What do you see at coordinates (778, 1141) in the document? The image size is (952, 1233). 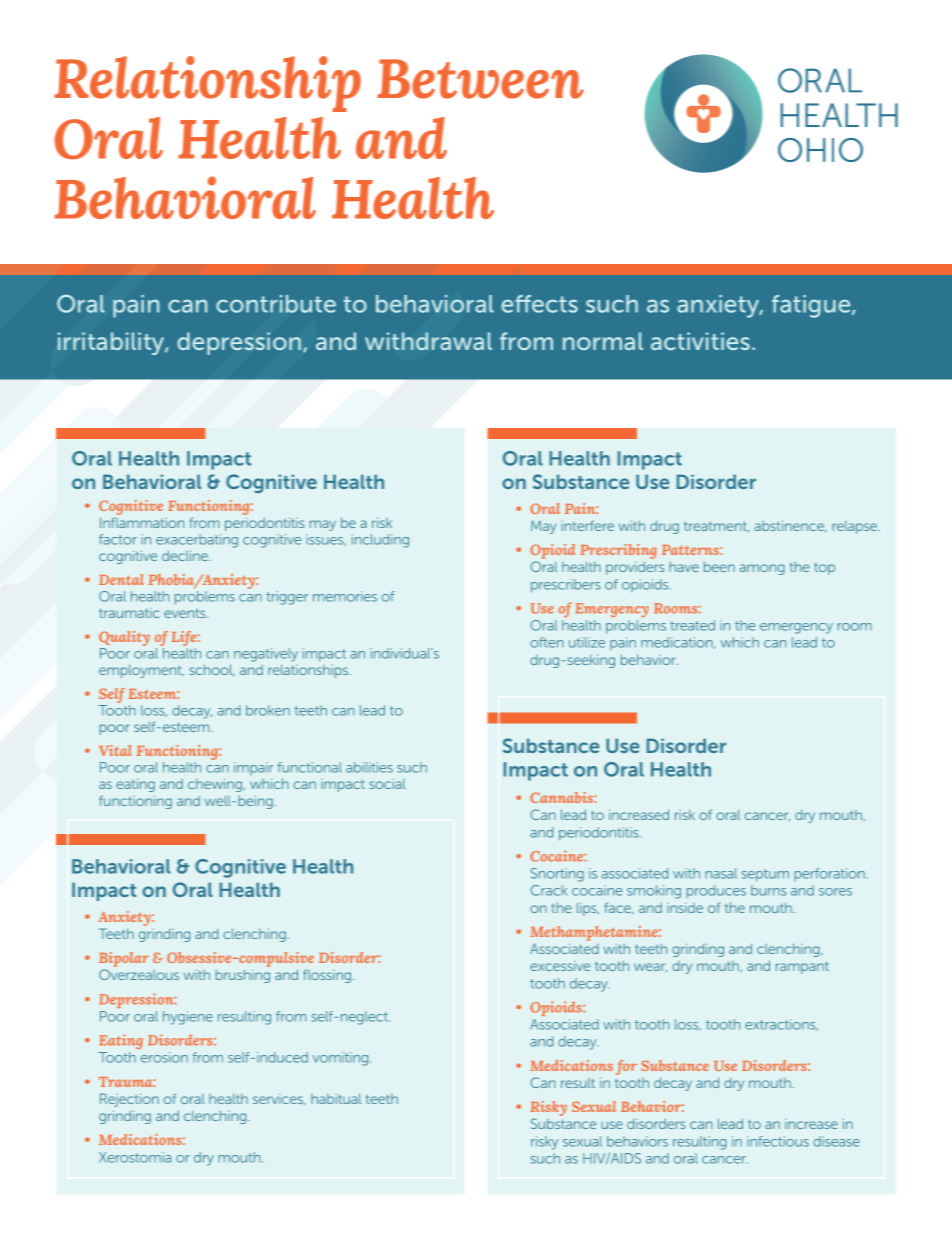 I see `infectious` at bounding box center [778, 1141].
